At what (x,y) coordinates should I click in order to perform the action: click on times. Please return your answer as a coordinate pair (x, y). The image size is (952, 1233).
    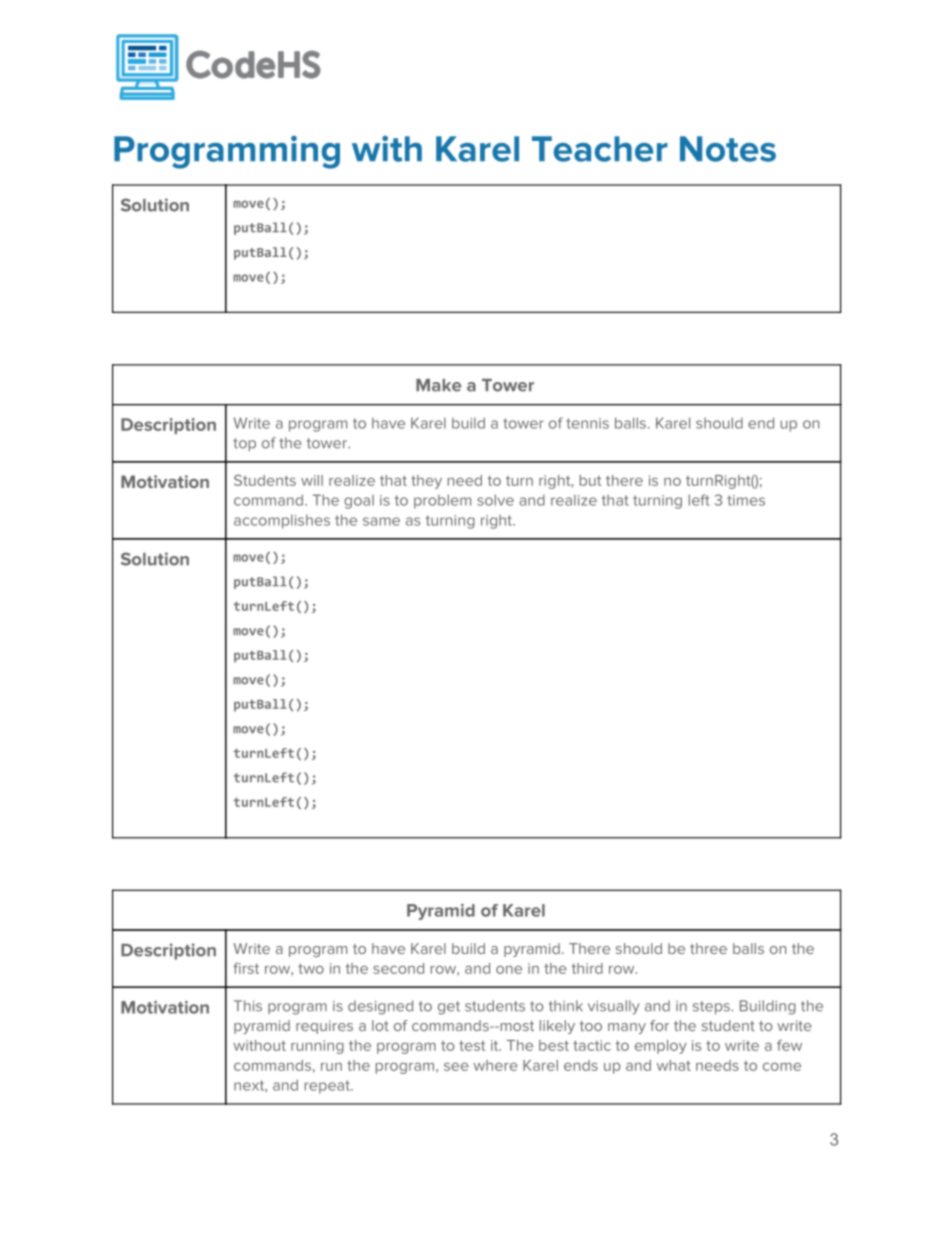
    Looking at the image, I should click on (746, 500).
